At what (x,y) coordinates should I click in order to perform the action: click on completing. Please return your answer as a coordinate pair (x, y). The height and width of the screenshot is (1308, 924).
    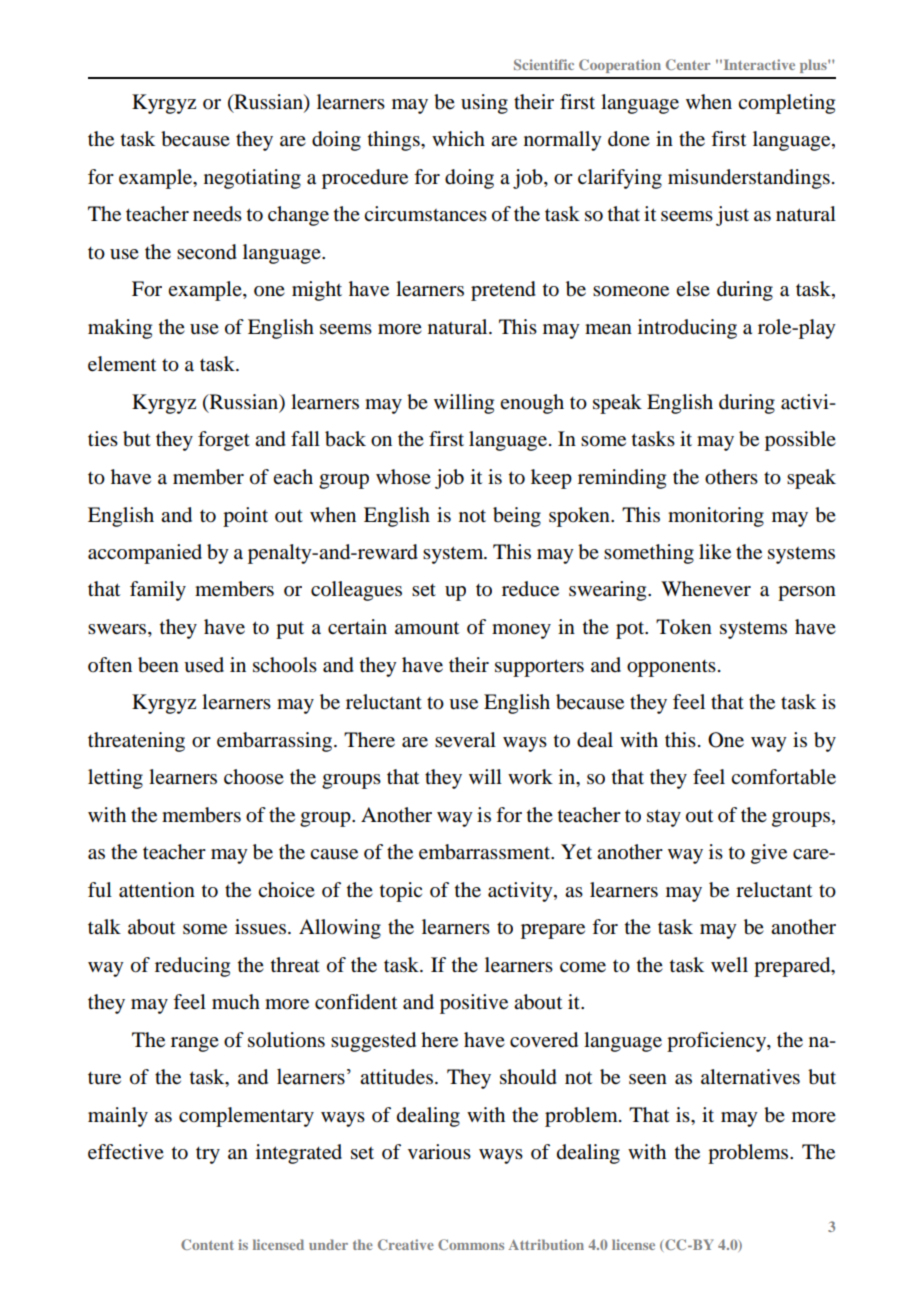
    Looking at the image, I should click on (786, 104).
